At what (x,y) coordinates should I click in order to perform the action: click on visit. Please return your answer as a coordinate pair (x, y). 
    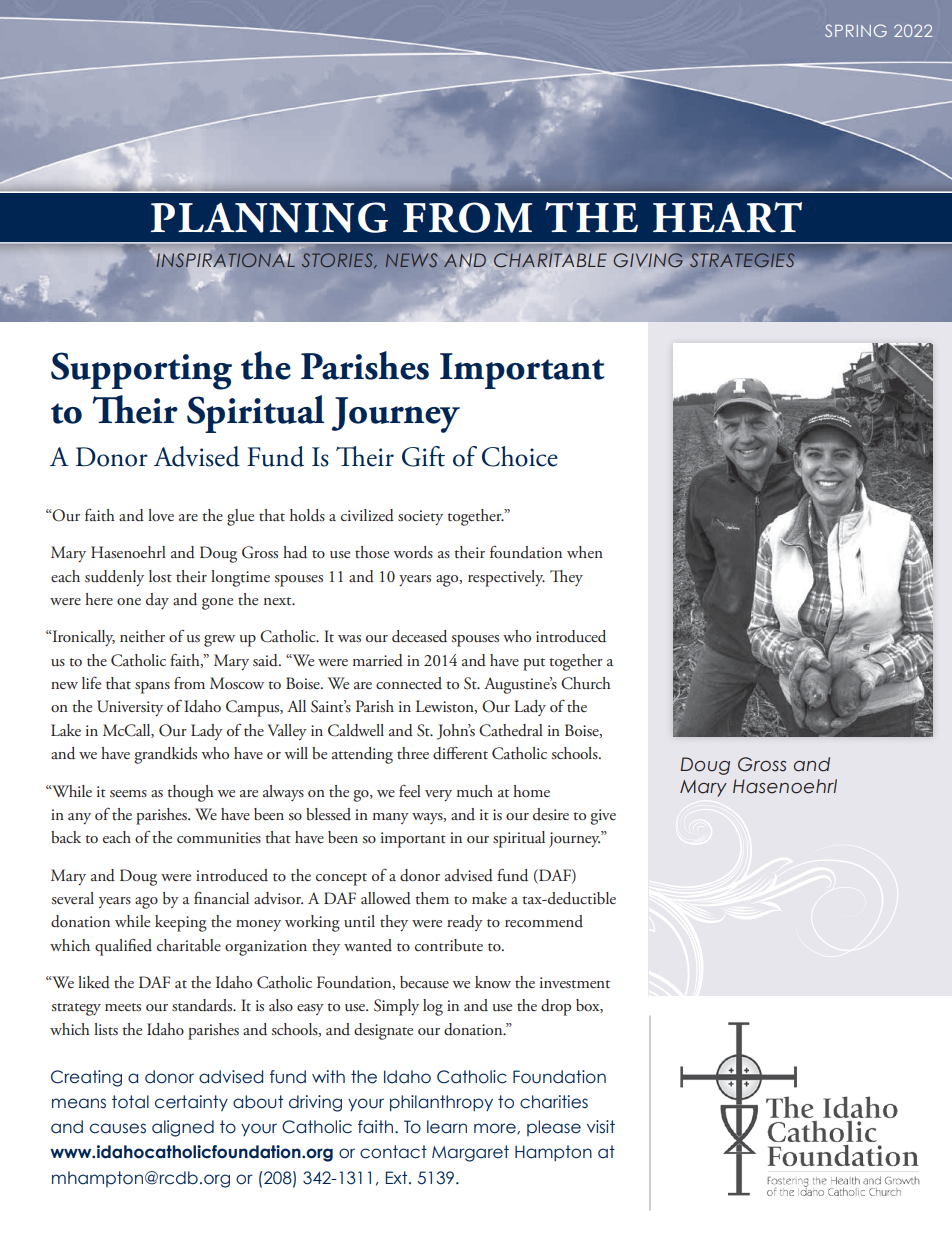
    Looking at the image, I should click on (601, 1127).
